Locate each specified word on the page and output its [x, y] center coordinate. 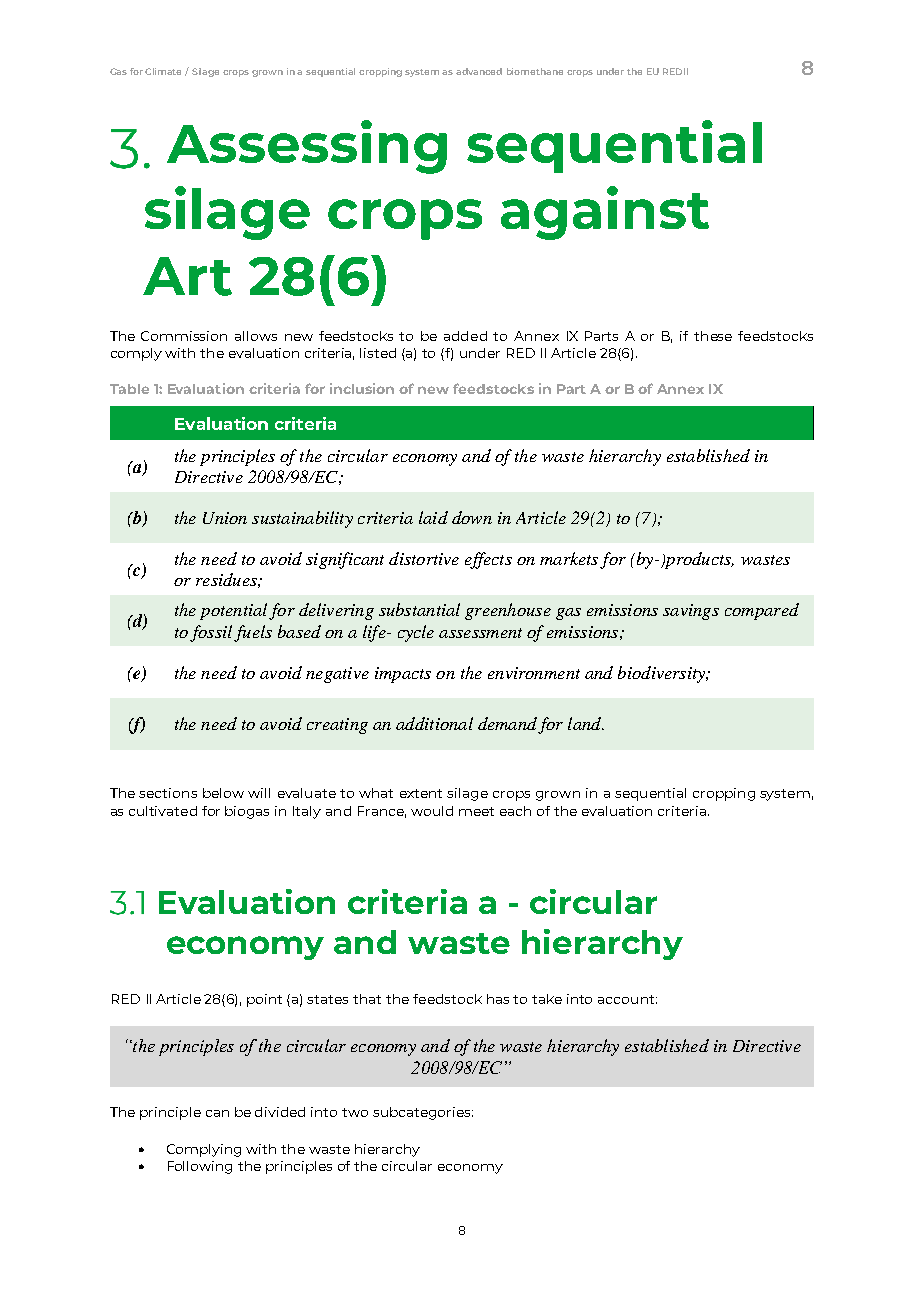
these [713, 336]
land [586, 723]
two [355, 1112]
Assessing [307, 147]
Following [200, 1167]
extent [421, 793]
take [547, 999]
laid [433, 517]
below [223, 793]
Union [225, 518]
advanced [479, 71]
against [605, 213]
